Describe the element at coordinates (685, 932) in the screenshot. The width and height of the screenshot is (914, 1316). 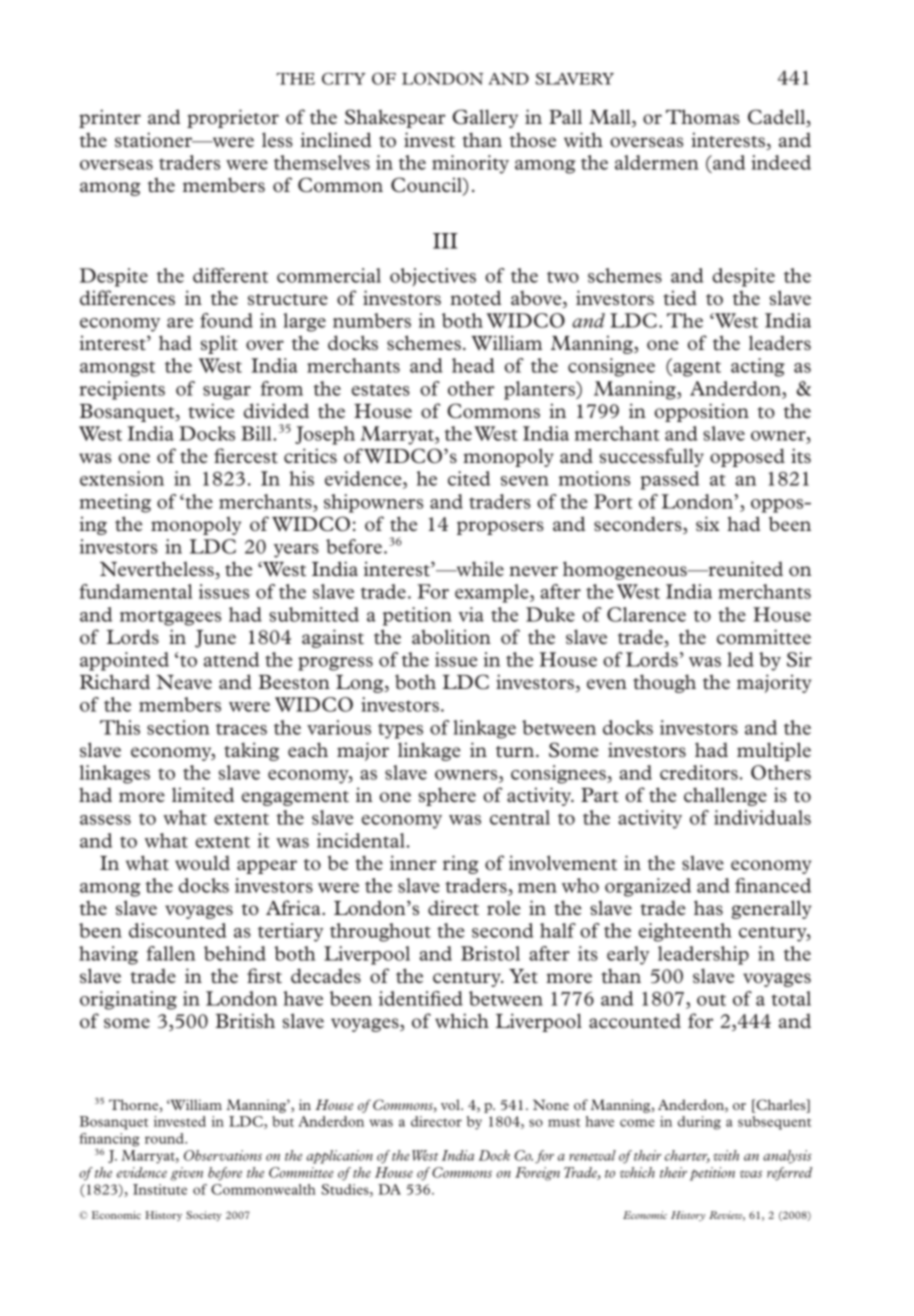
I see `eighteenth` at that location.
